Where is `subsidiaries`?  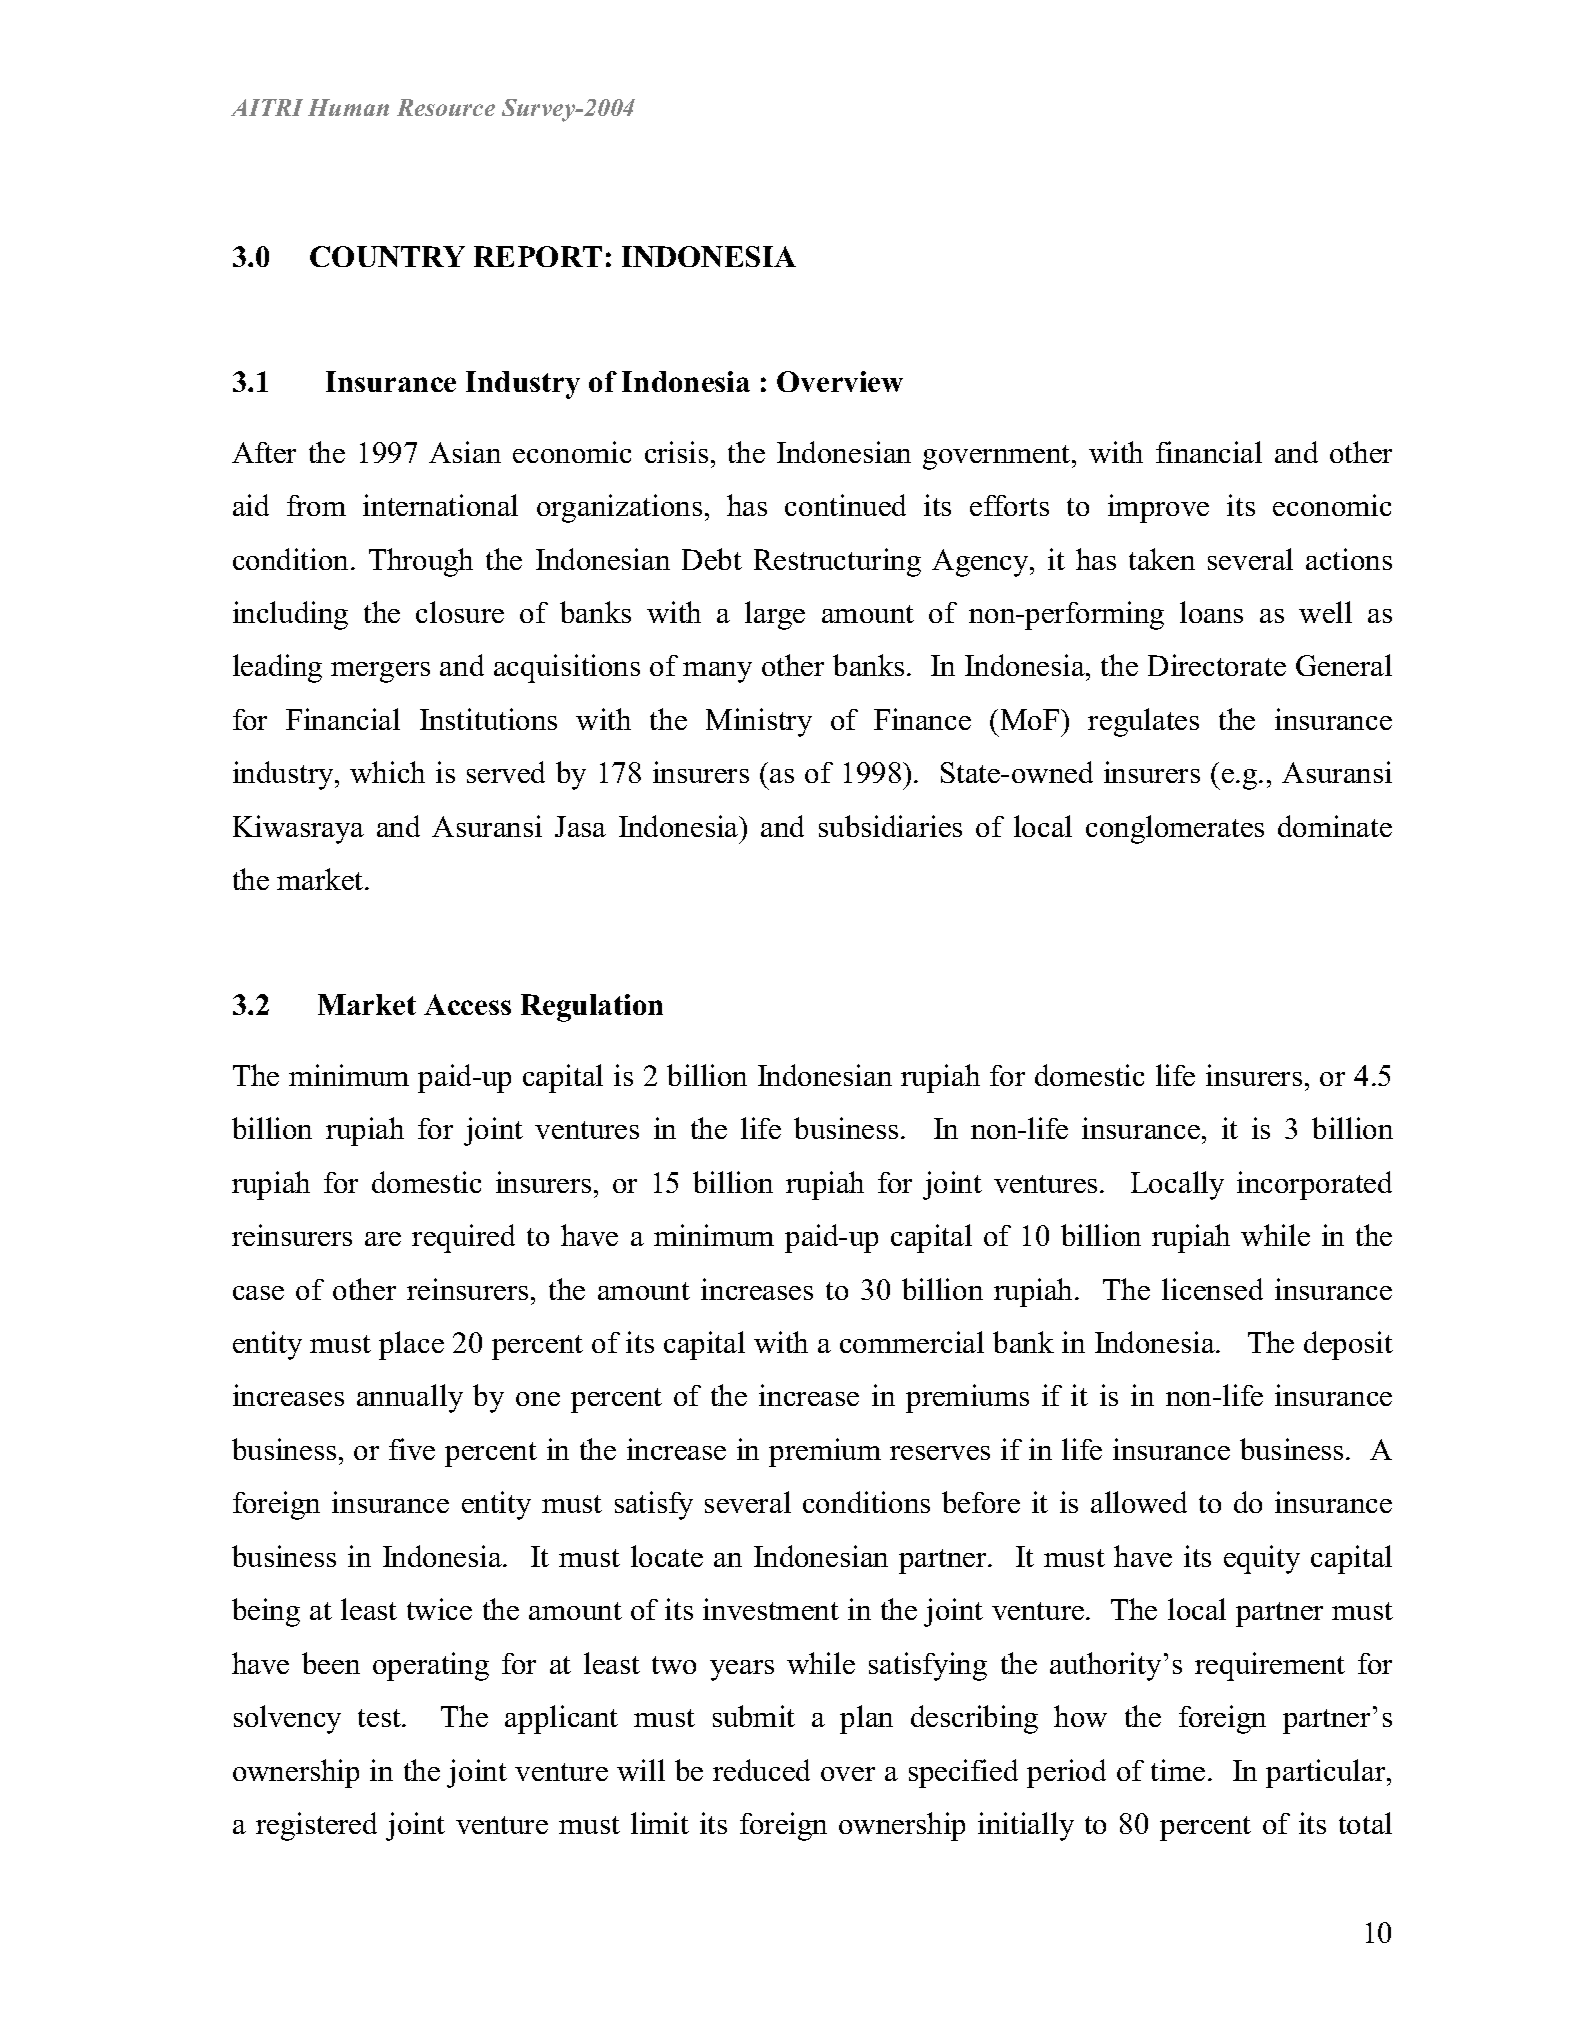
subsidiaries is located at coordinates (890, 826).
